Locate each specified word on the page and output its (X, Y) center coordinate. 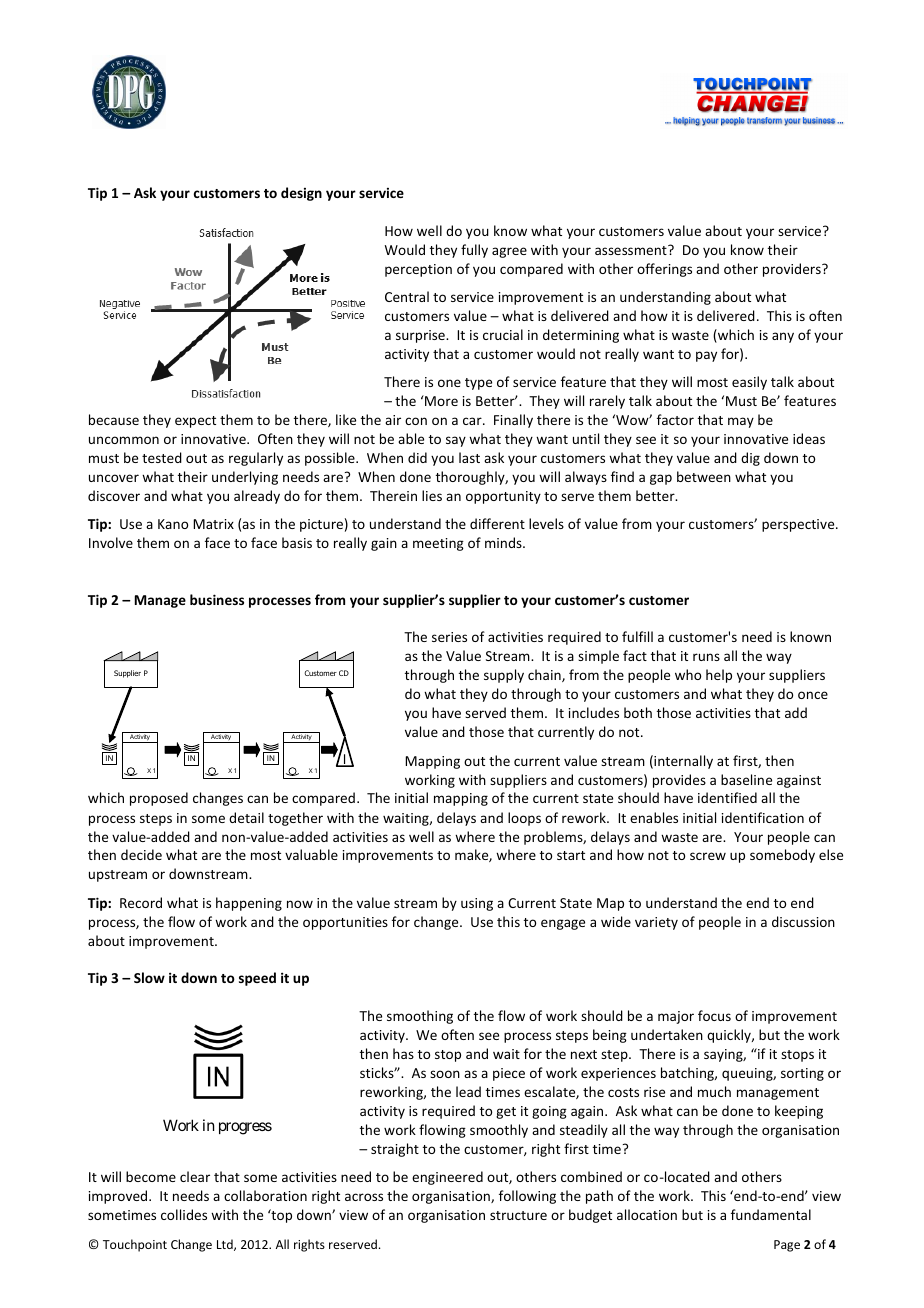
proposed (159, 799)
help (719, 676)
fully (474, 251)
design (301, 194)
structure (518, 1215)
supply (504, 676)
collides (184, 1214)
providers (793, 270)
